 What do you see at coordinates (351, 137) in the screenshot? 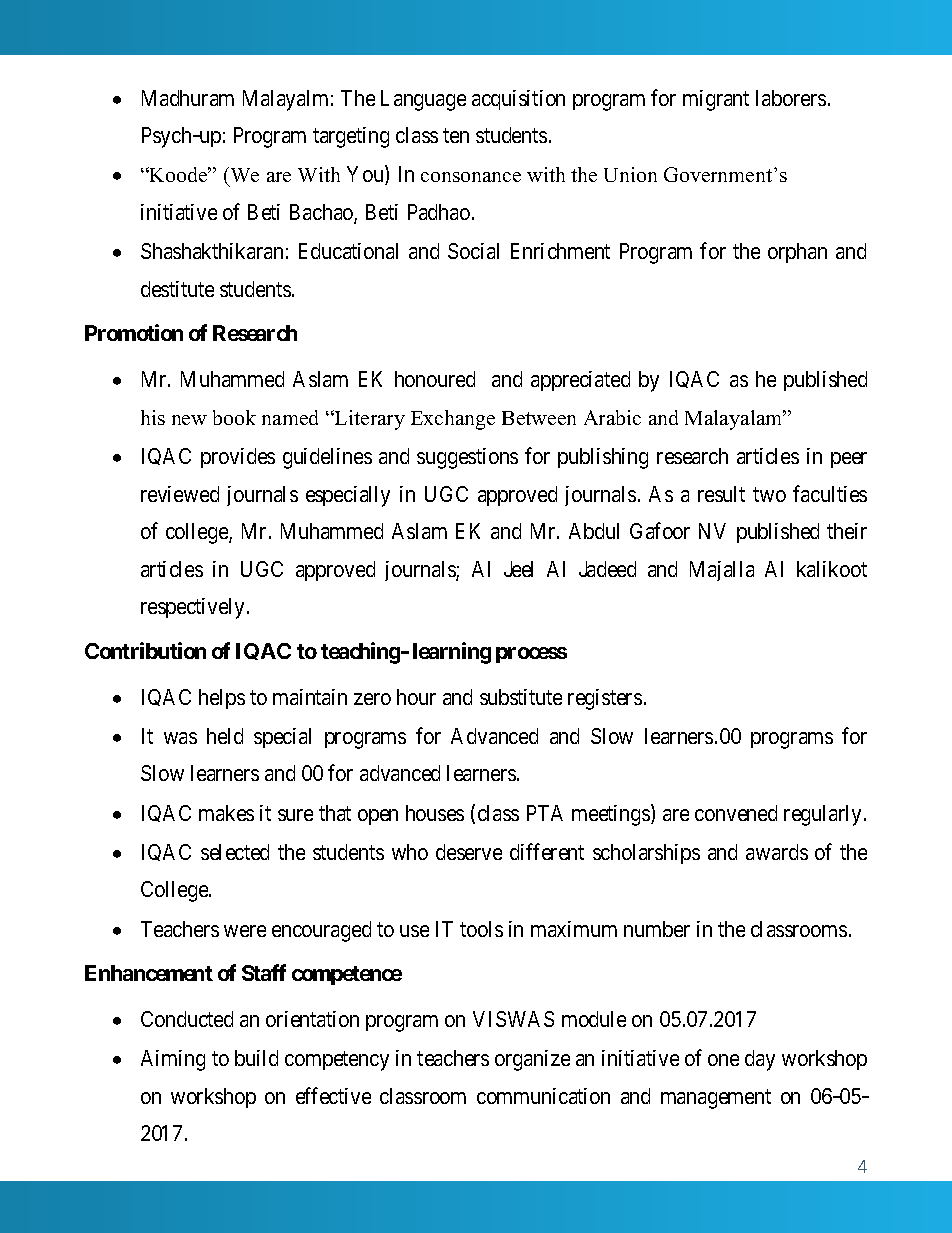
I see `targeting` at bounding box center [351, 137].
